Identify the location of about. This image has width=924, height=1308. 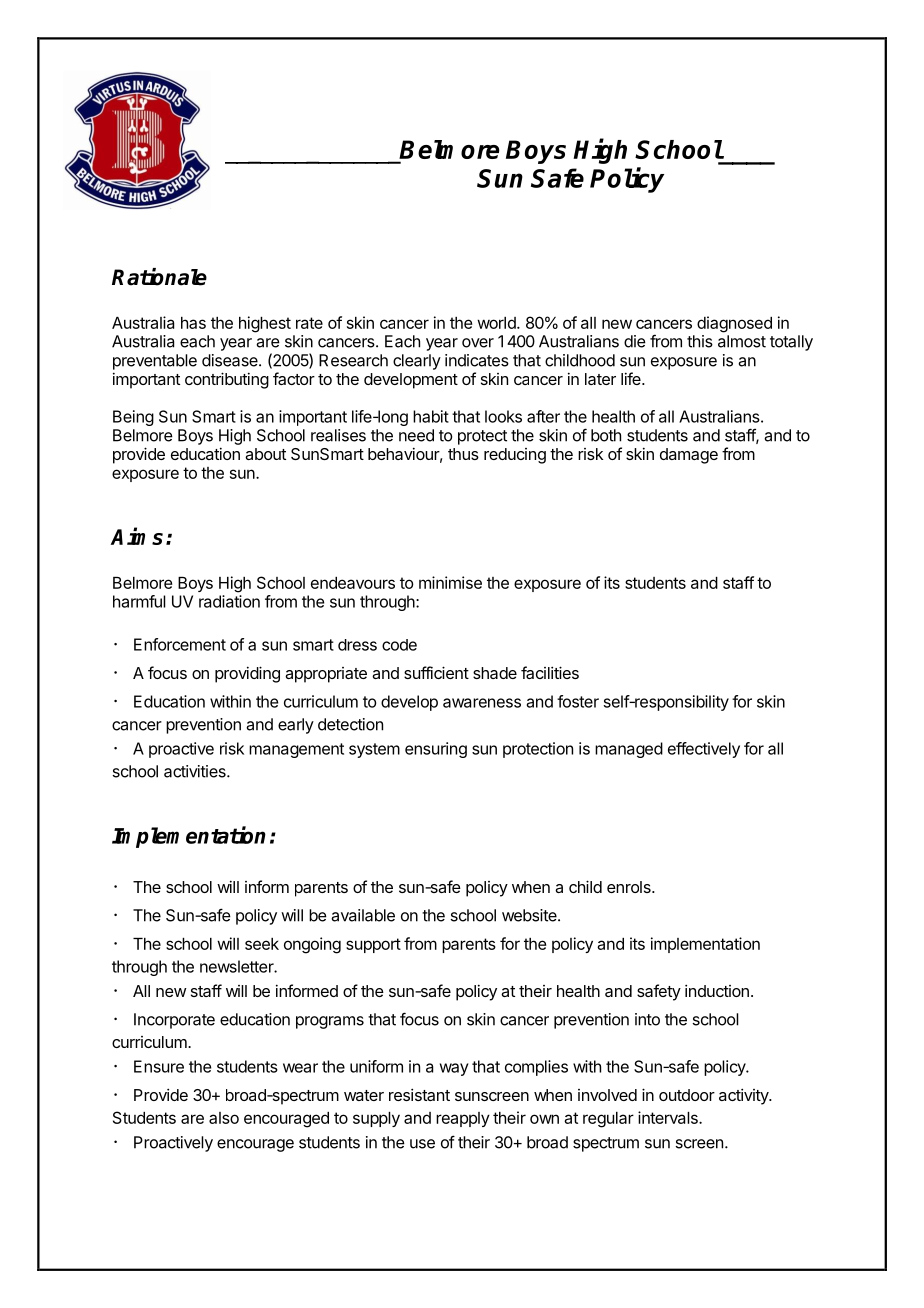
(265, 454).
